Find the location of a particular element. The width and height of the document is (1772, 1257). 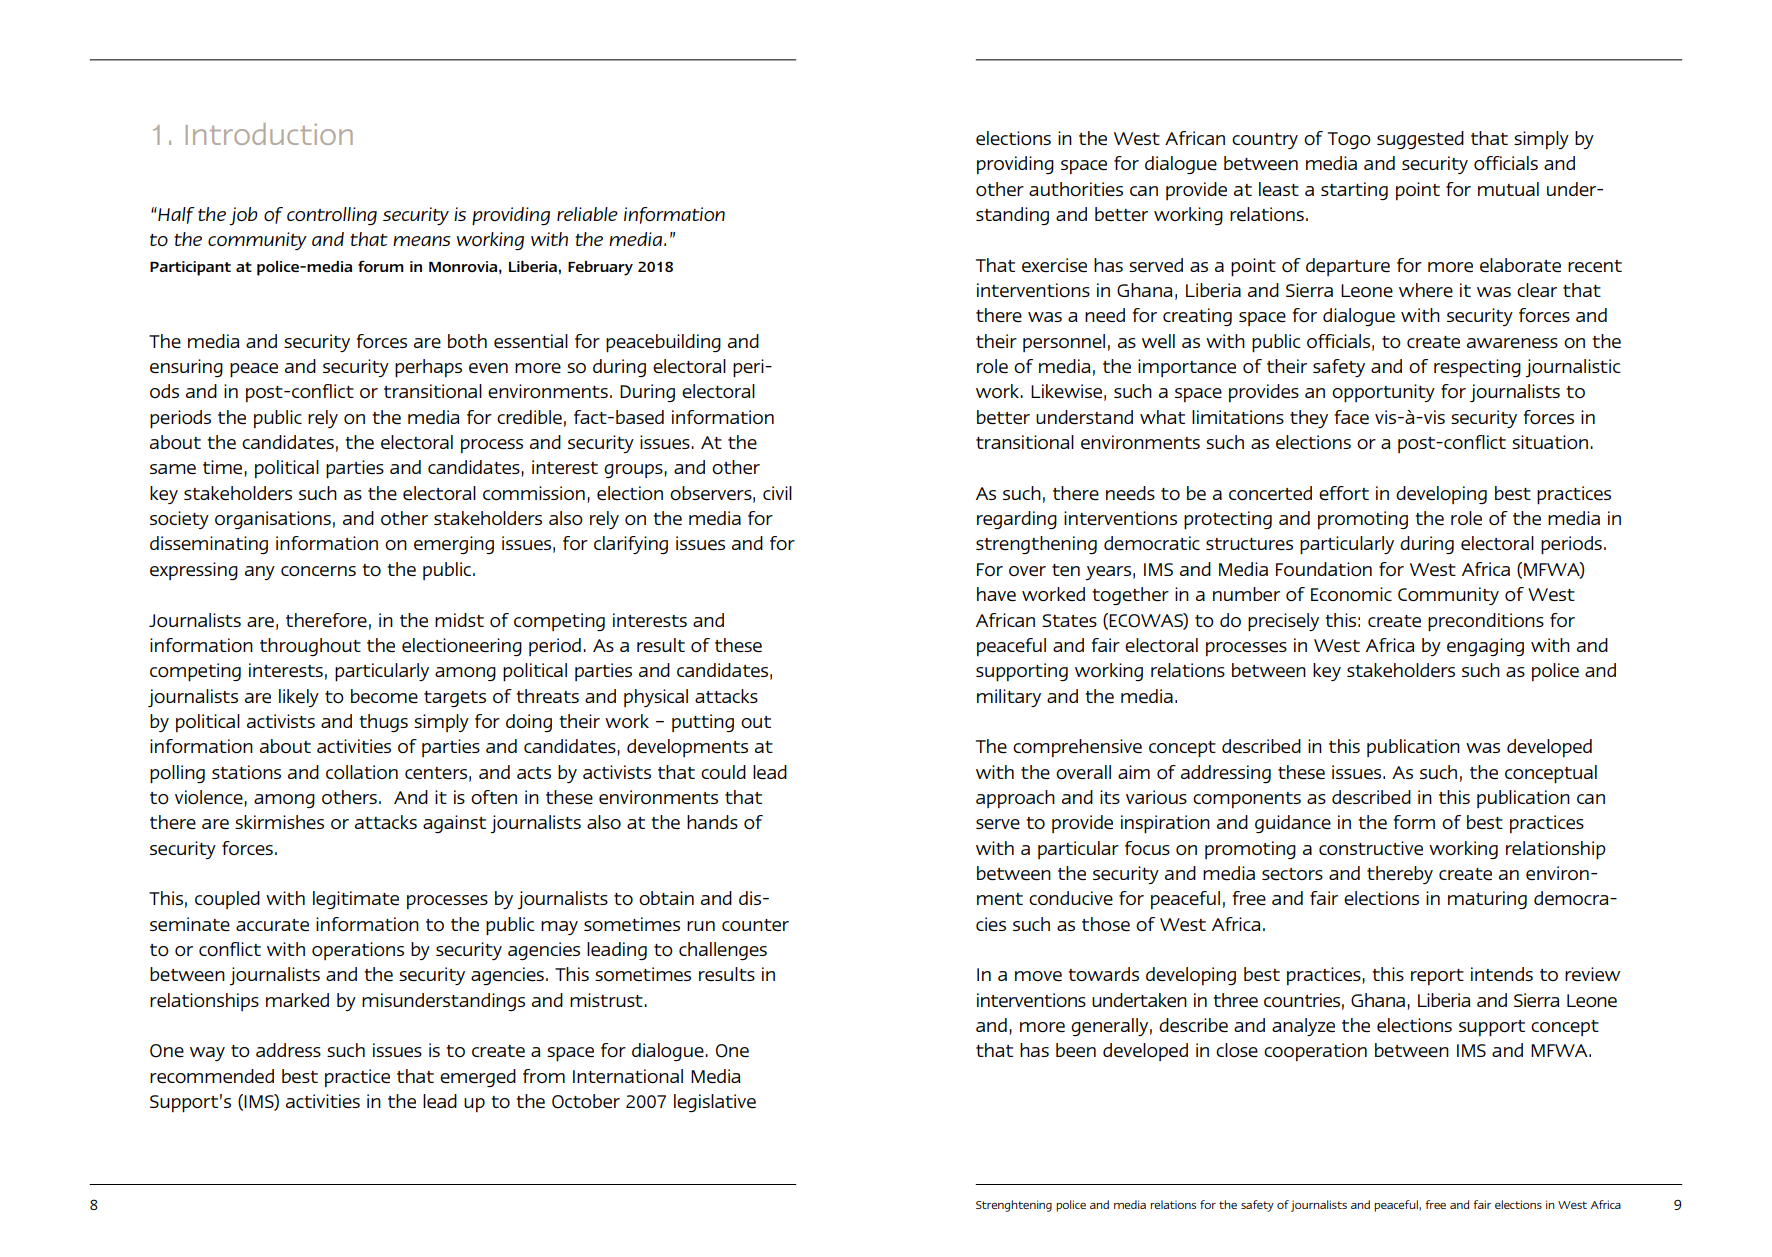

skirmishes is located at coordinates (279, 822).
